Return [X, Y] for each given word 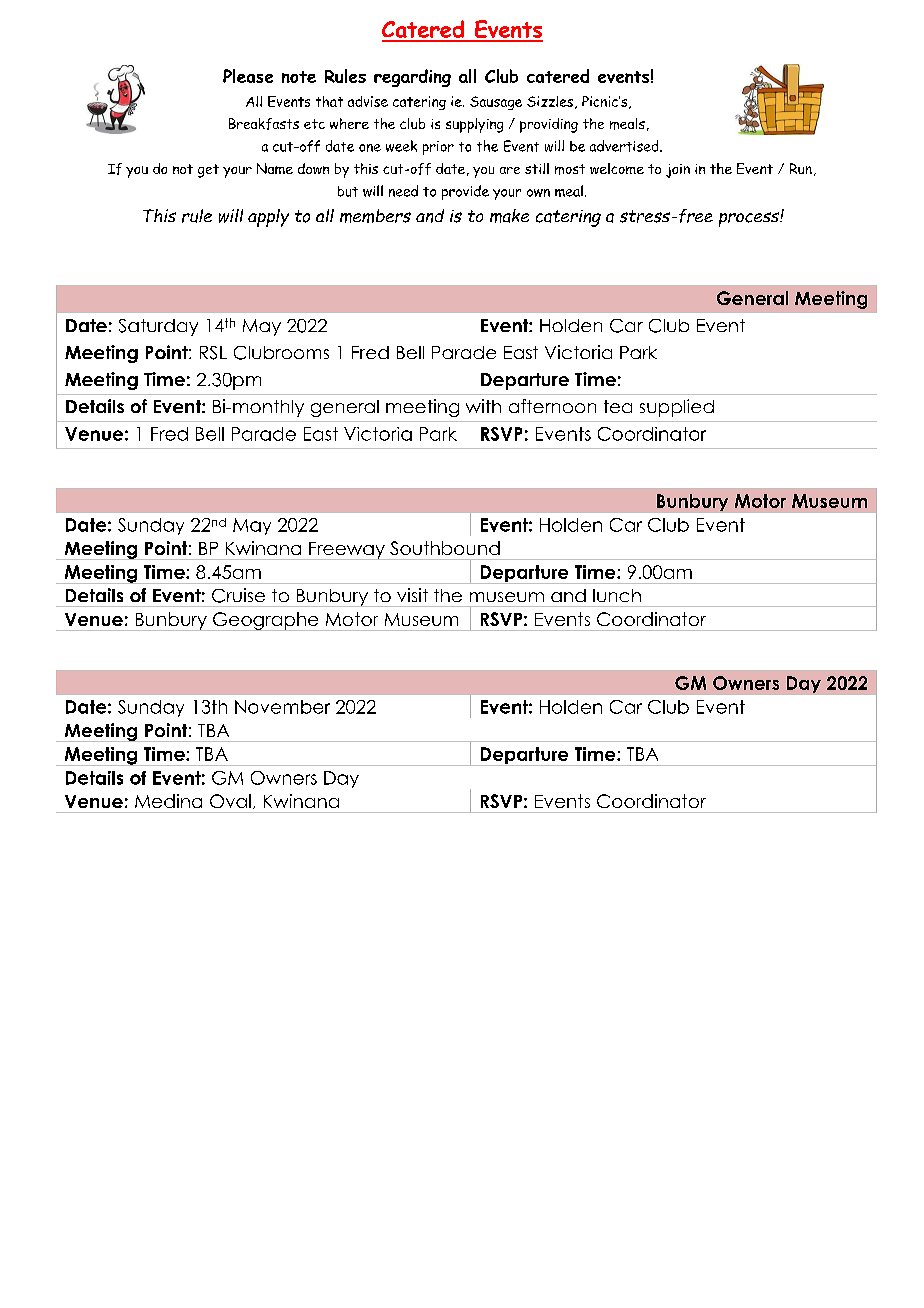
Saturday [158, 327]
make [509, 216]
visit [412, 595]
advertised [625, 146]
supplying [474, 125]
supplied [677, 408]
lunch [617, 595]
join [678, 171]
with [483, 406]
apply [268, 218]
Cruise [238, 595]
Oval [230, 801]
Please [248, 76]
